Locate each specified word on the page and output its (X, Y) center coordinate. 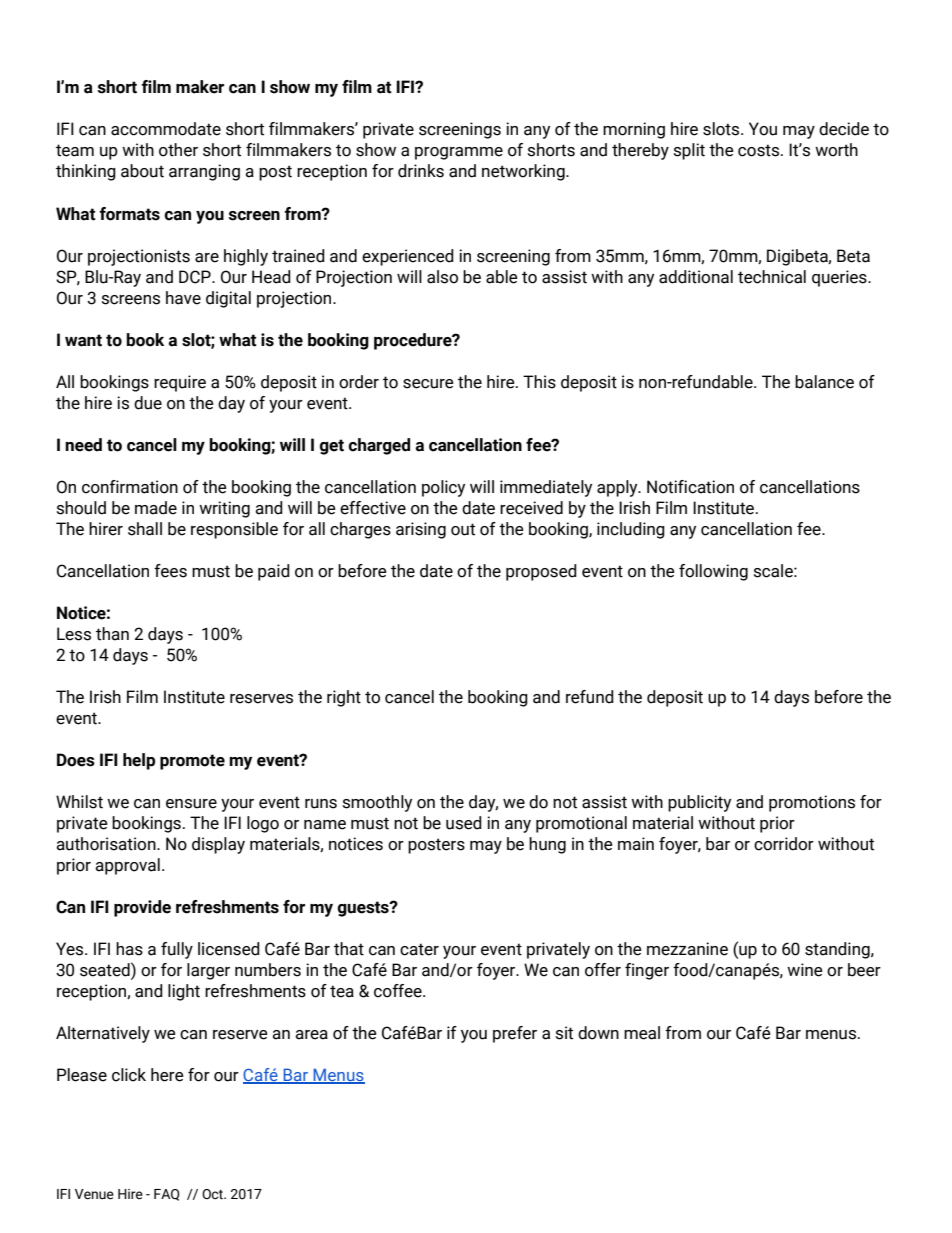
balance (824, 382)
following (713, 572)
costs (760, 150)
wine (805, 970)
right (344, 698)
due (148, 403)
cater (419, 949)
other (178, 150)
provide (142, 908)
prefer (515, 1034)
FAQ (167, 1195)
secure (428, 384)
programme (459, 153)
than (112, 634)
